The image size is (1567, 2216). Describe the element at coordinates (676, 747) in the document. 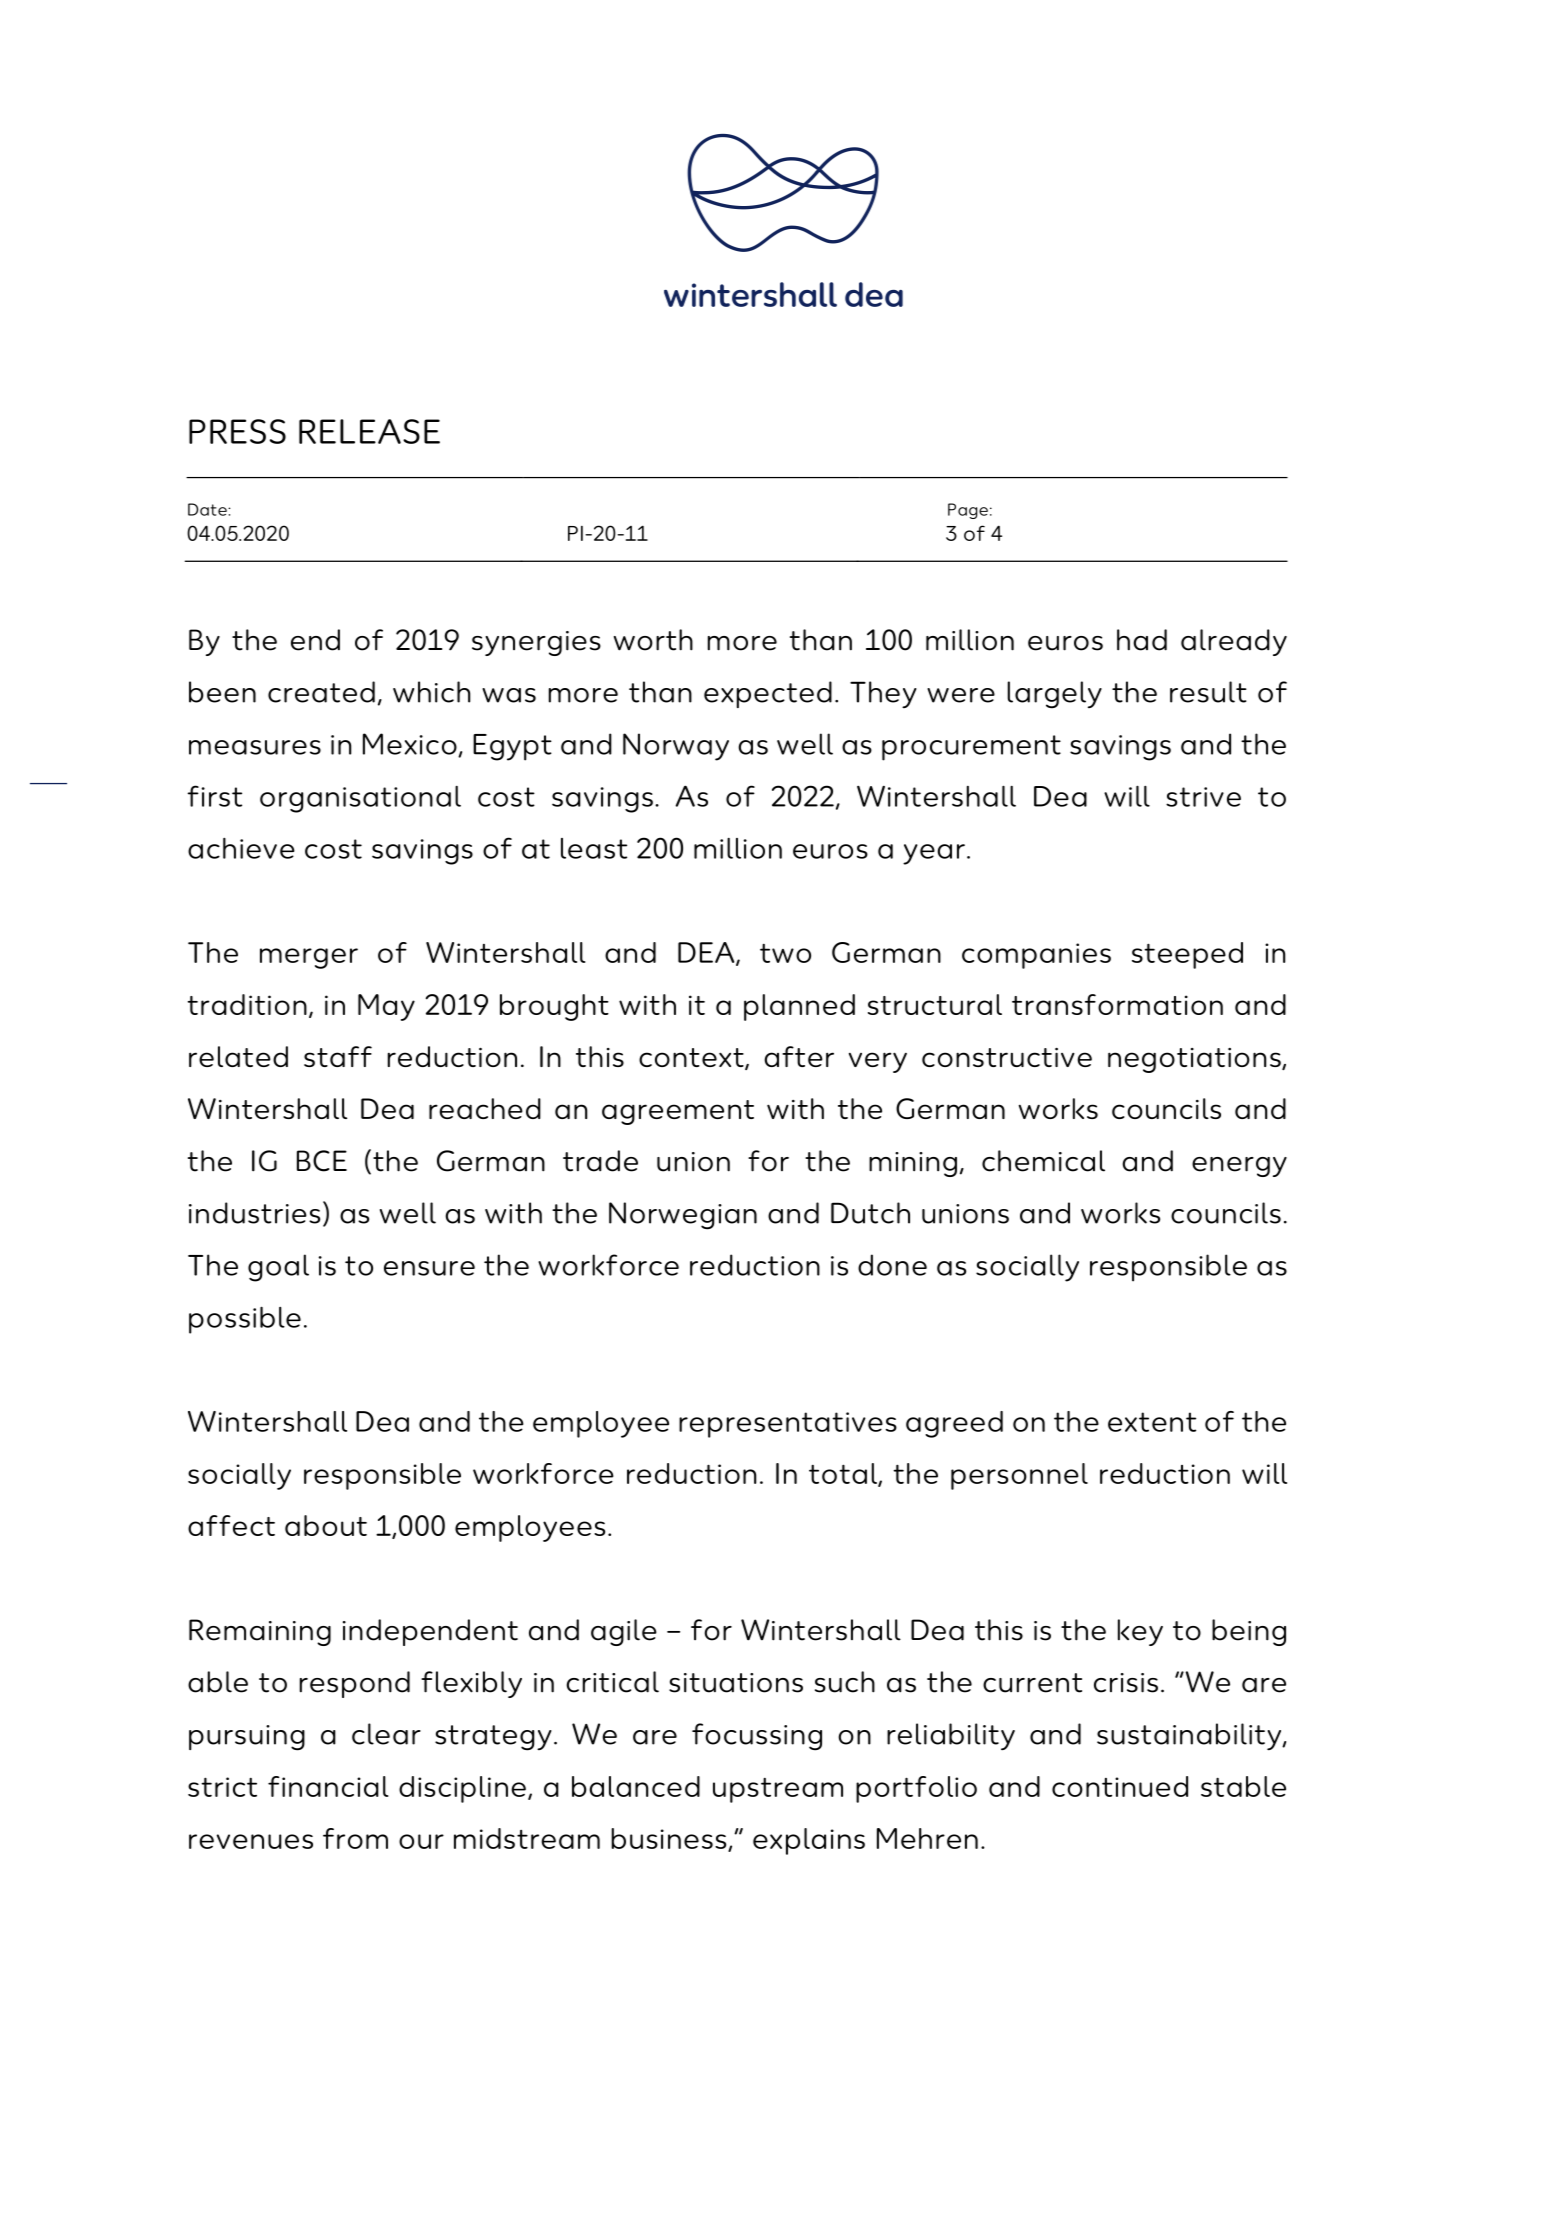

I see `Norway` at that location.
